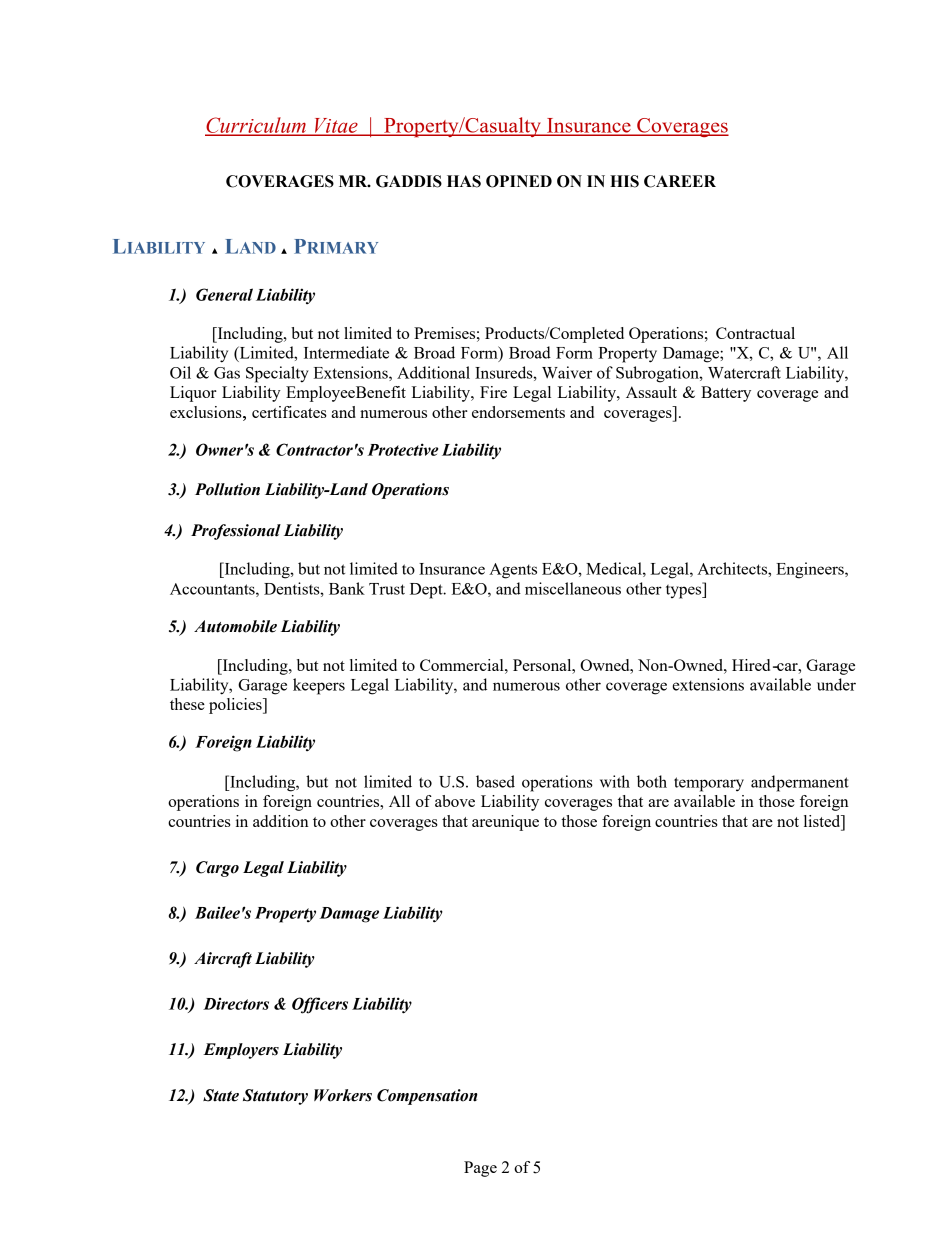 This screenshot has width=952, height=1233. What do you see at coordinates (275, 1097) in the screenshot?
I see `Statutory` at bounding box center [275, 1097].
